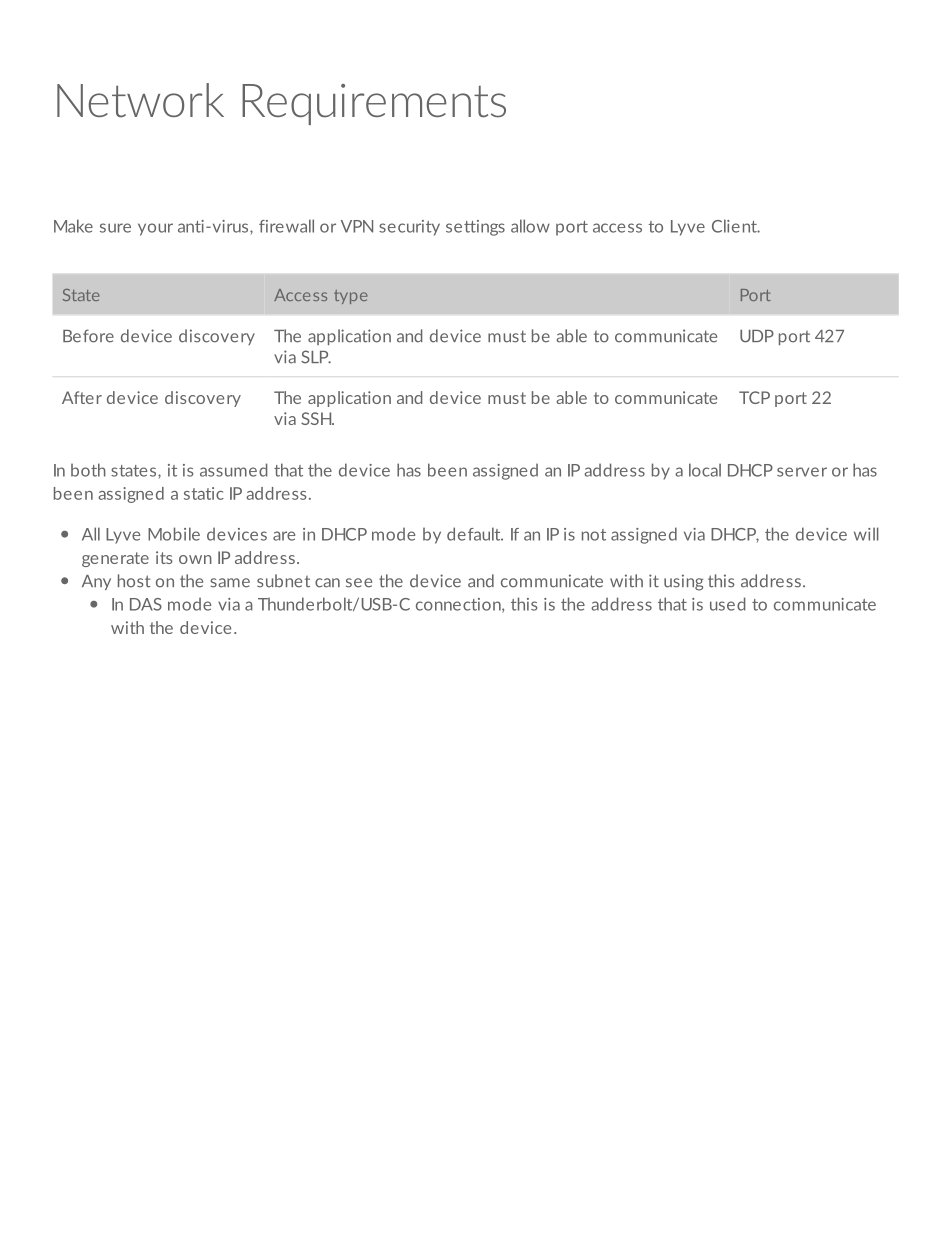  What do you see at coordinates (374, 104) in the screenshot?
I see `Requirements` at bounding box center [374, 104].
